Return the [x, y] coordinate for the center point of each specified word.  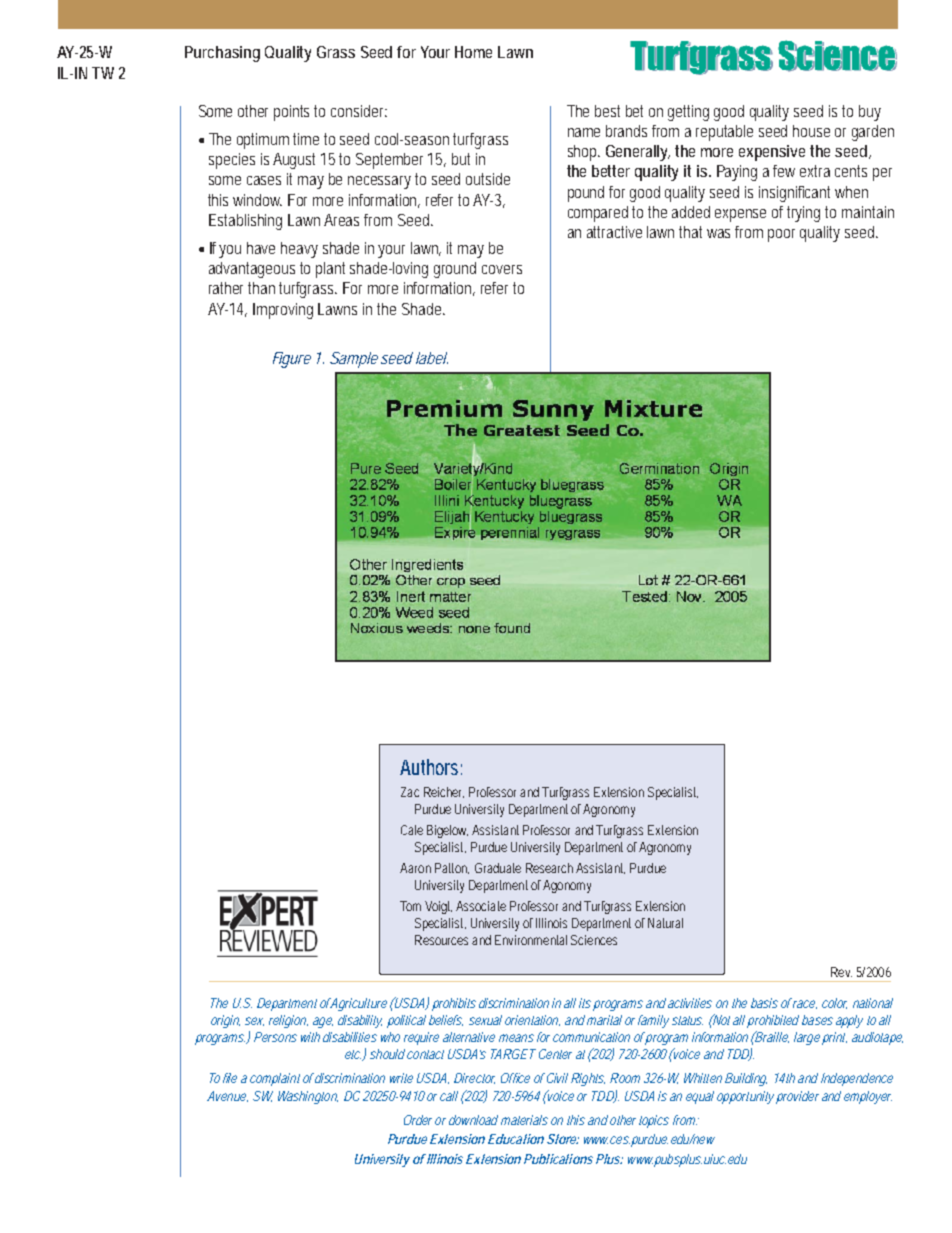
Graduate [498, 868]
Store [563, 1139]
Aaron [415, 868]
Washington [308, 1097]
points [294, 113]
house [811, 131]
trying [806, 214]
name [584, 132]
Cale [412, 830]
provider [797, 1097]
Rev [841, 972]
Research [549, 868]
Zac [410, 792]
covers [502, 269]
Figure [292, 360]
